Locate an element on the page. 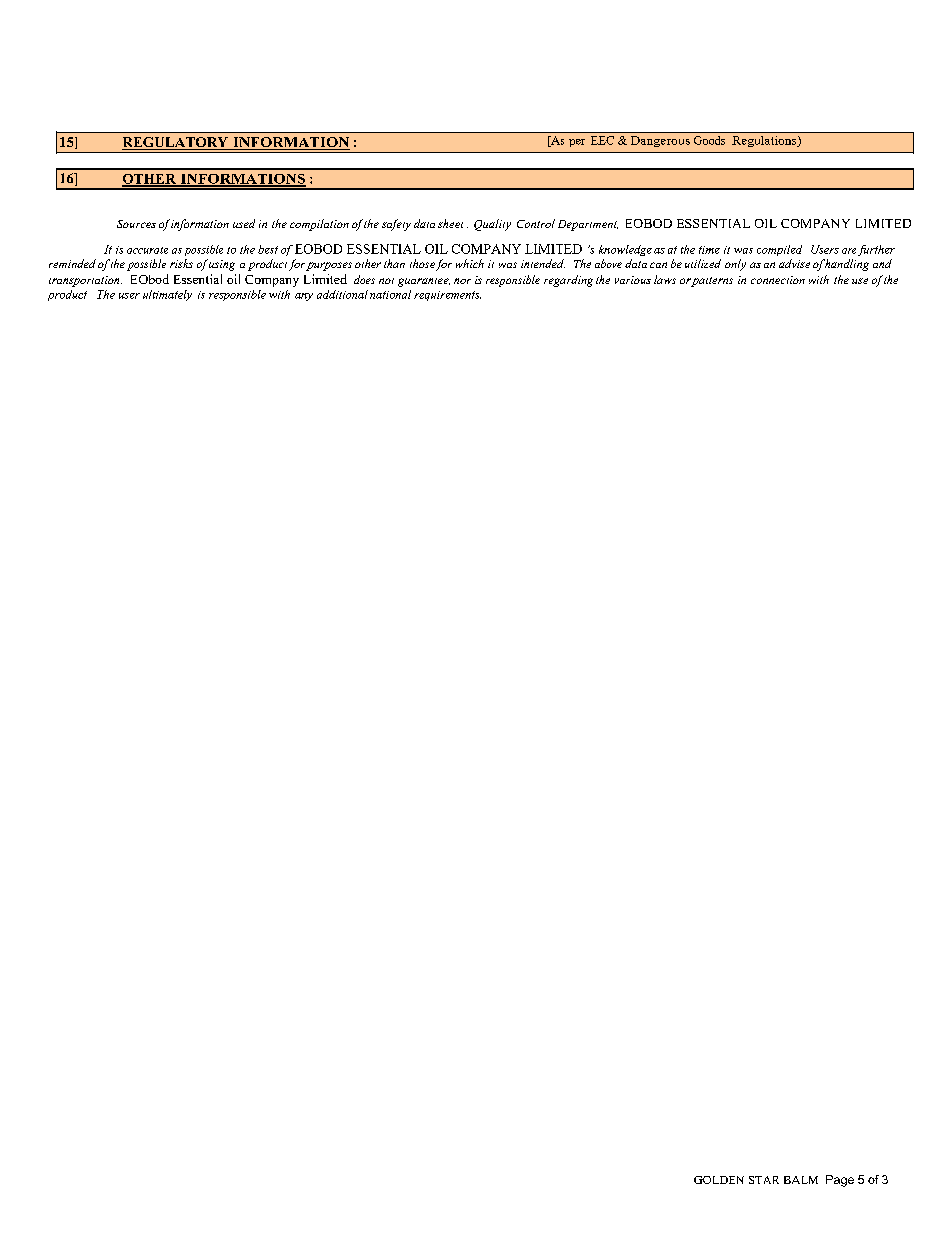  ultimately is located at coordinates (167, 295).
